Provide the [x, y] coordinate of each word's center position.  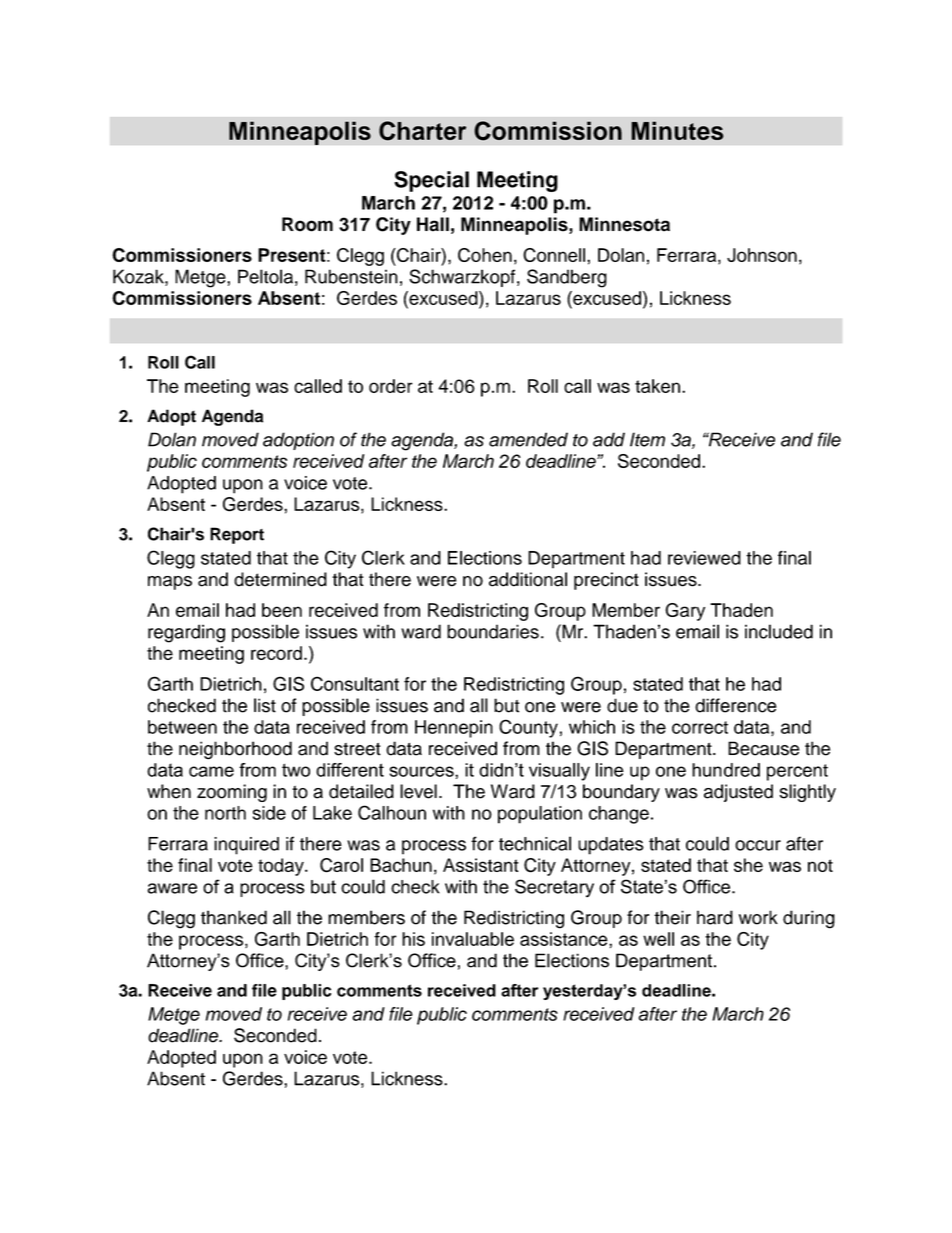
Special [431, 181]
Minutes [677, 130]
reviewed [704, 558]
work [758, 917]
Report [237, 535]
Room [307, 224]
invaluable [473, 939]
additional [528, 579]
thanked [234, 917]
